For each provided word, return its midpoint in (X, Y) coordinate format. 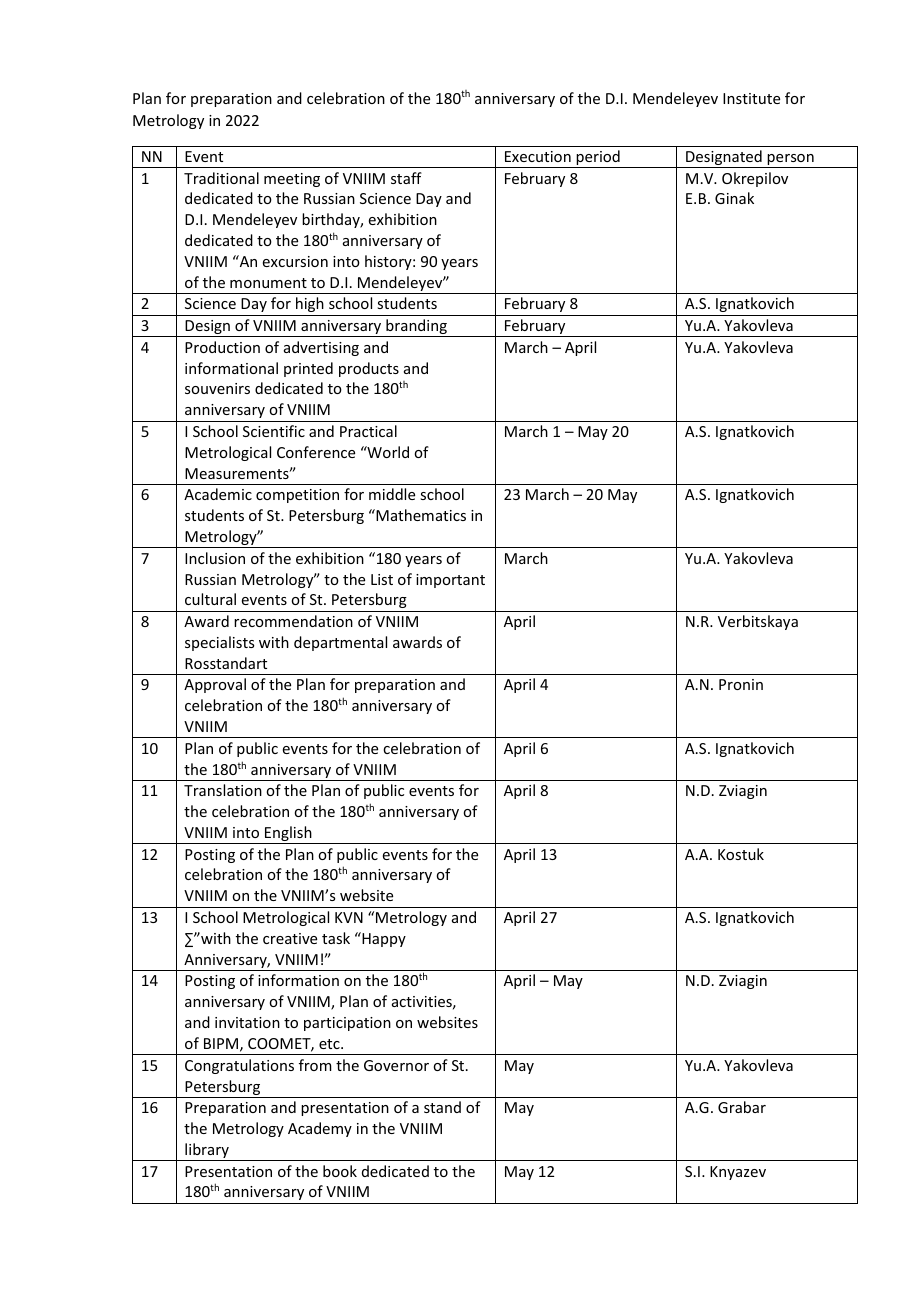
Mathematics (420, 515)
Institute (751, 98)
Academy (320, 1129)
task (336, 938)
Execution (538, 156)
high (310, 304)
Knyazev (738, 1173)
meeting (292, 180)
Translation (223, 790)
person (791, 161)
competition (297, 496)
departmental (340, 643)
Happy (383, 939)
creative (290, 938)
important (450, 581)
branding (416, 328)
